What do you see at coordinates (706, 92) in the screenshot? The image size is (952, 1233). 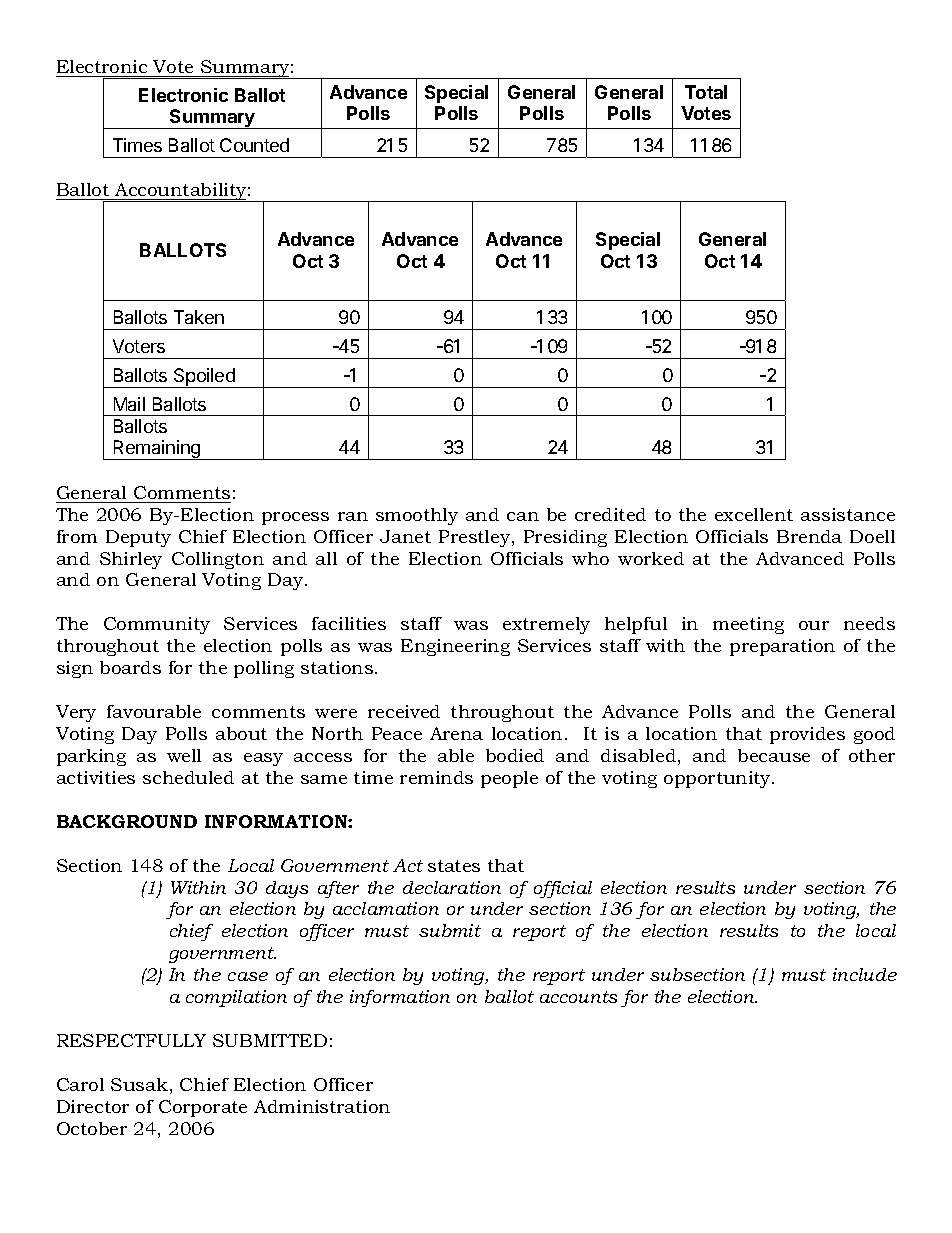 I see `Total` at bounding box center [706, 92].
